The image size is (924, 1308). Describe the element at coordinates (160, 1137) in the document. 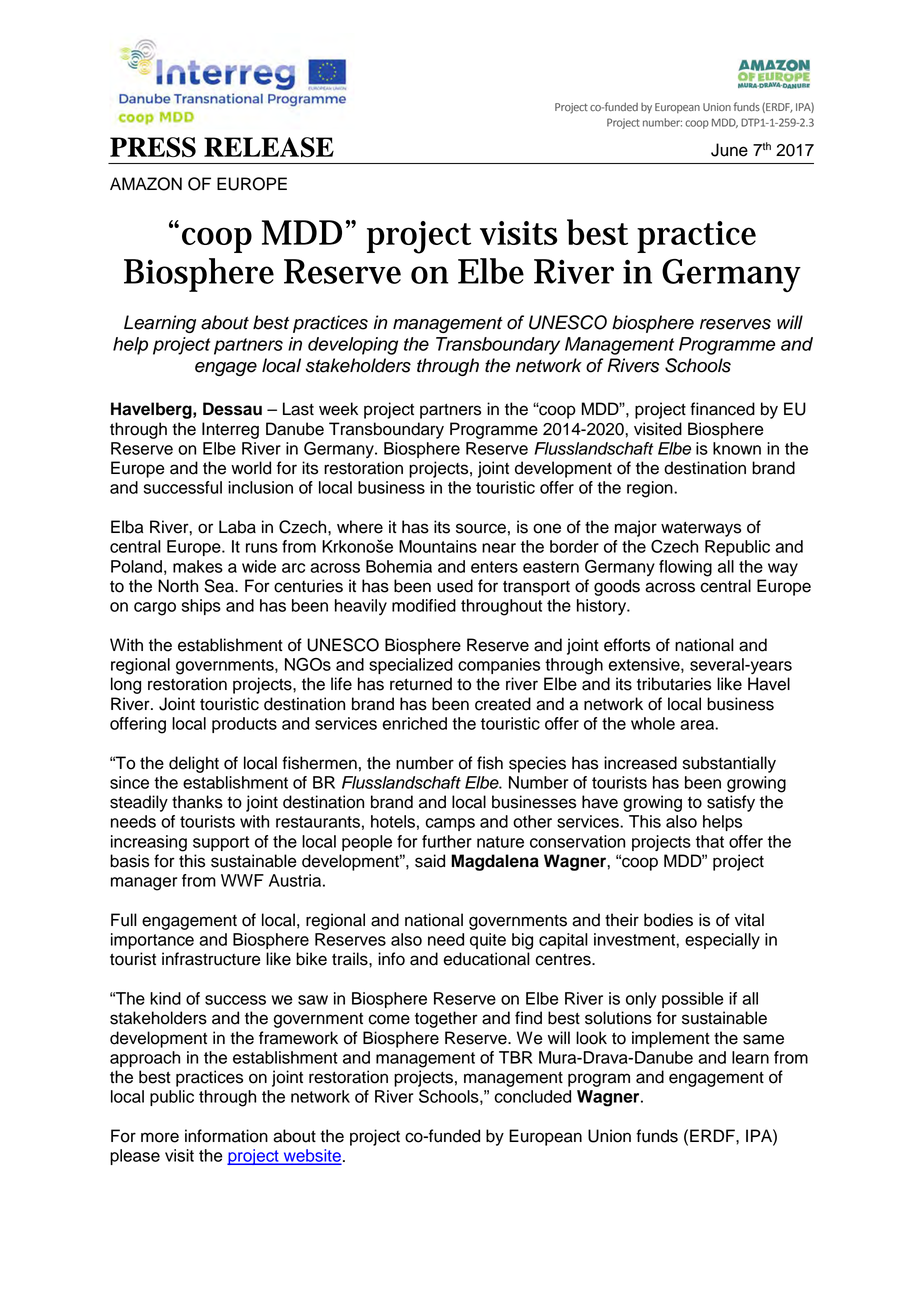

I see `more` at that location.
